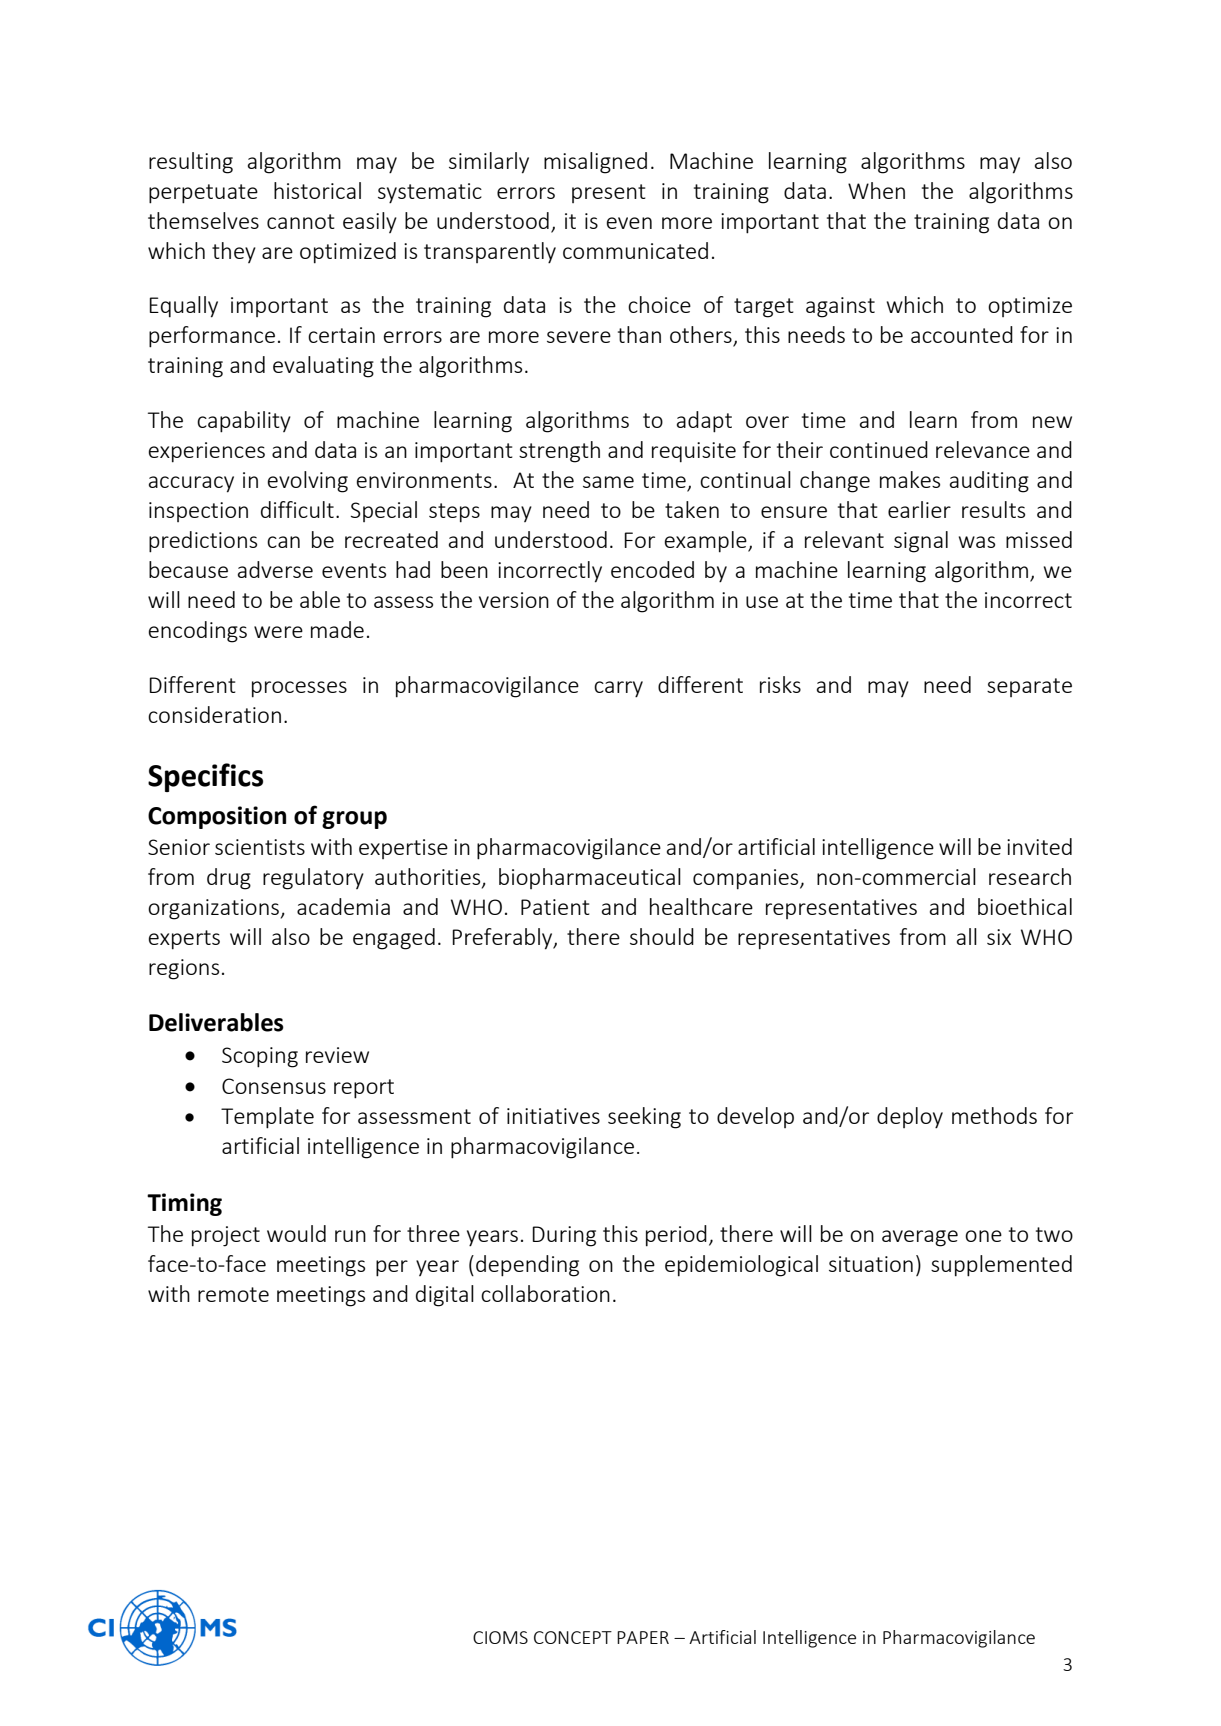  Describe the element at coordinates (876, 190) in the screenshot. I see `When` at that location.
